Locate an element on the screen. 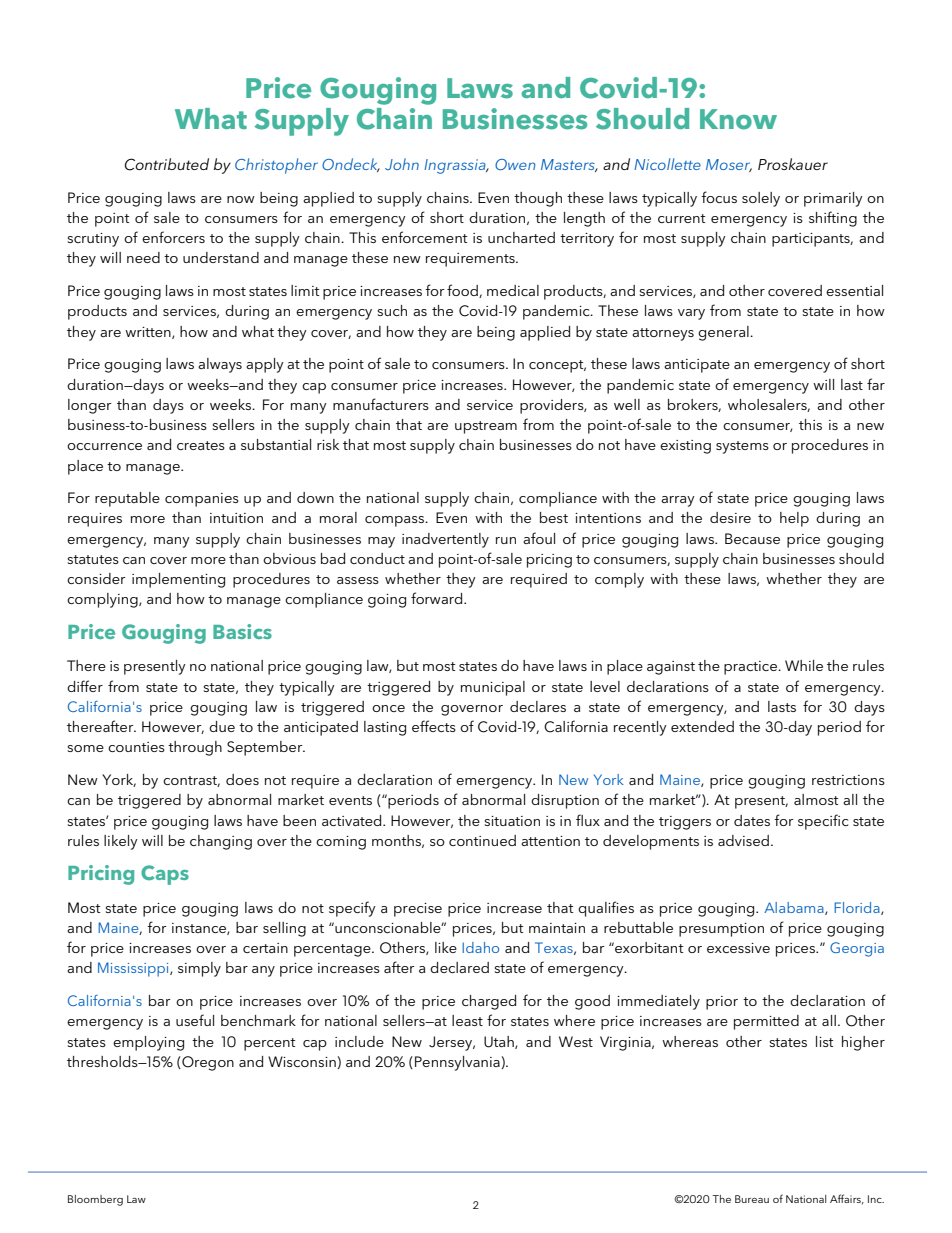 Image resolution: width=952 pixels, height=1233 pixels. municipal is located at coordinates (493, 688).
